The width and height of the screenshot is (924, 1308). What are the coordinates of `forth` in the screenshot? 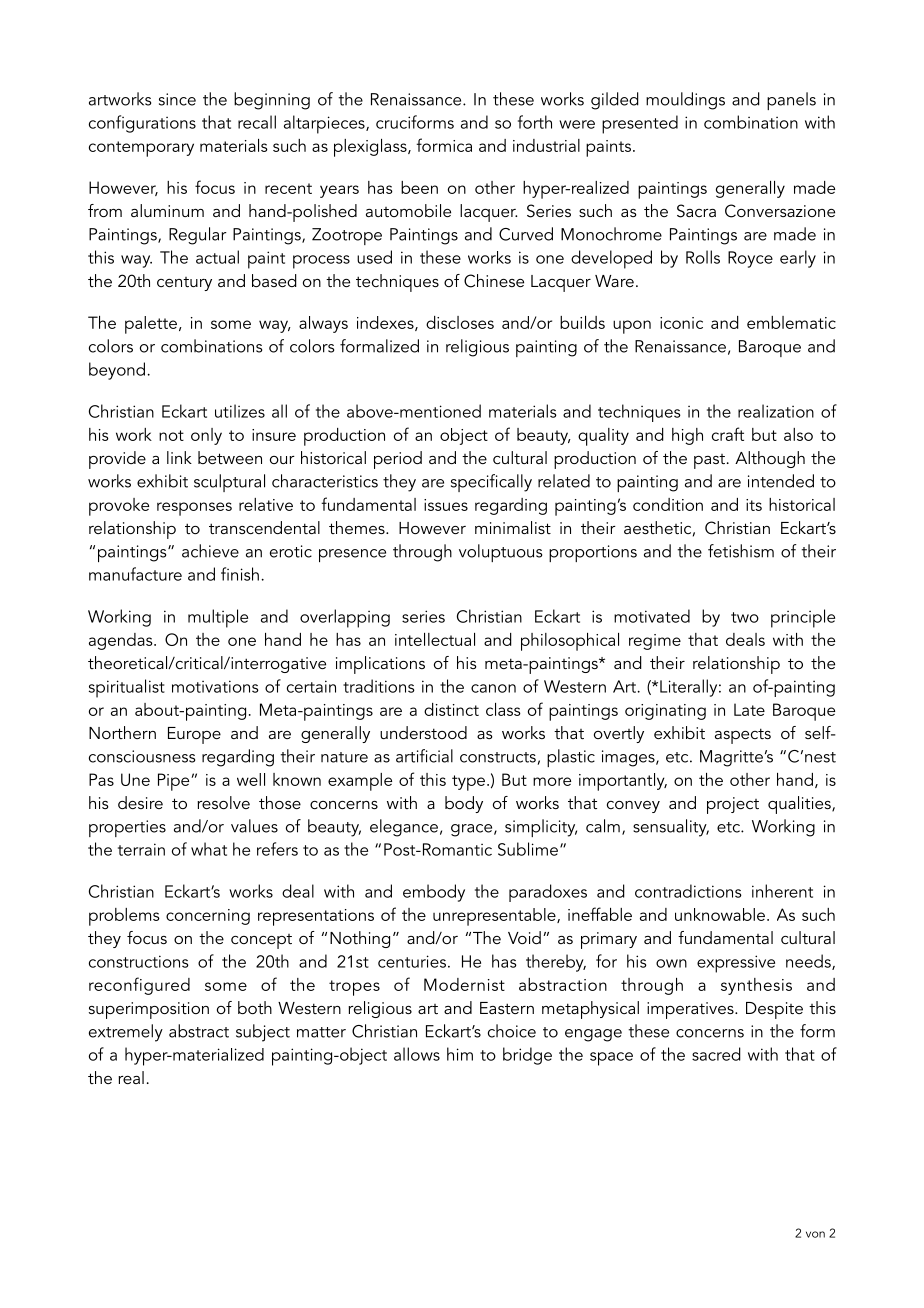 It's located at (535, 122).
